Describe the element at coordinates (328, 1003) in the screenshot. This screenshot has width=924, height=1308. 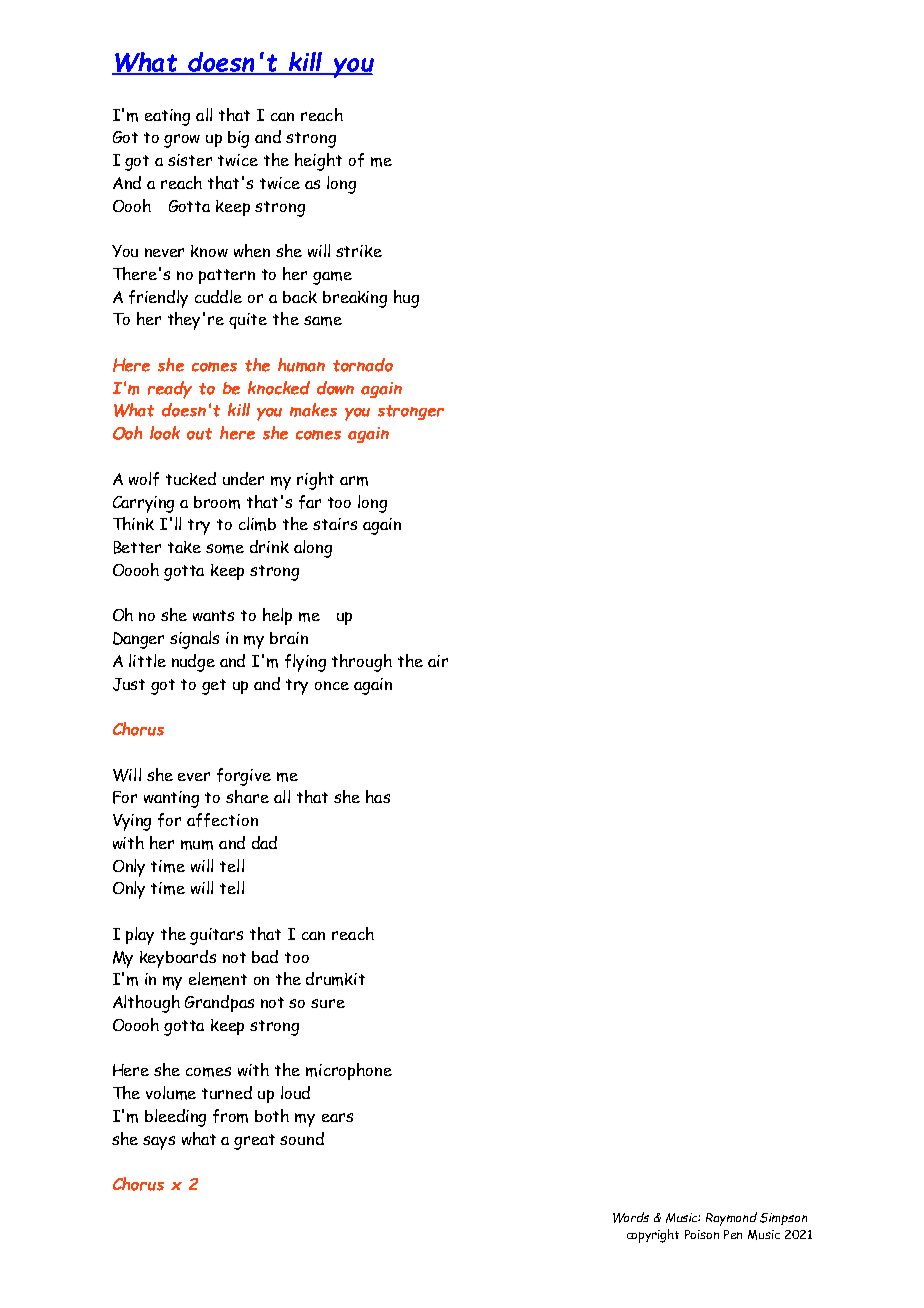
I see `sure` at that location.
